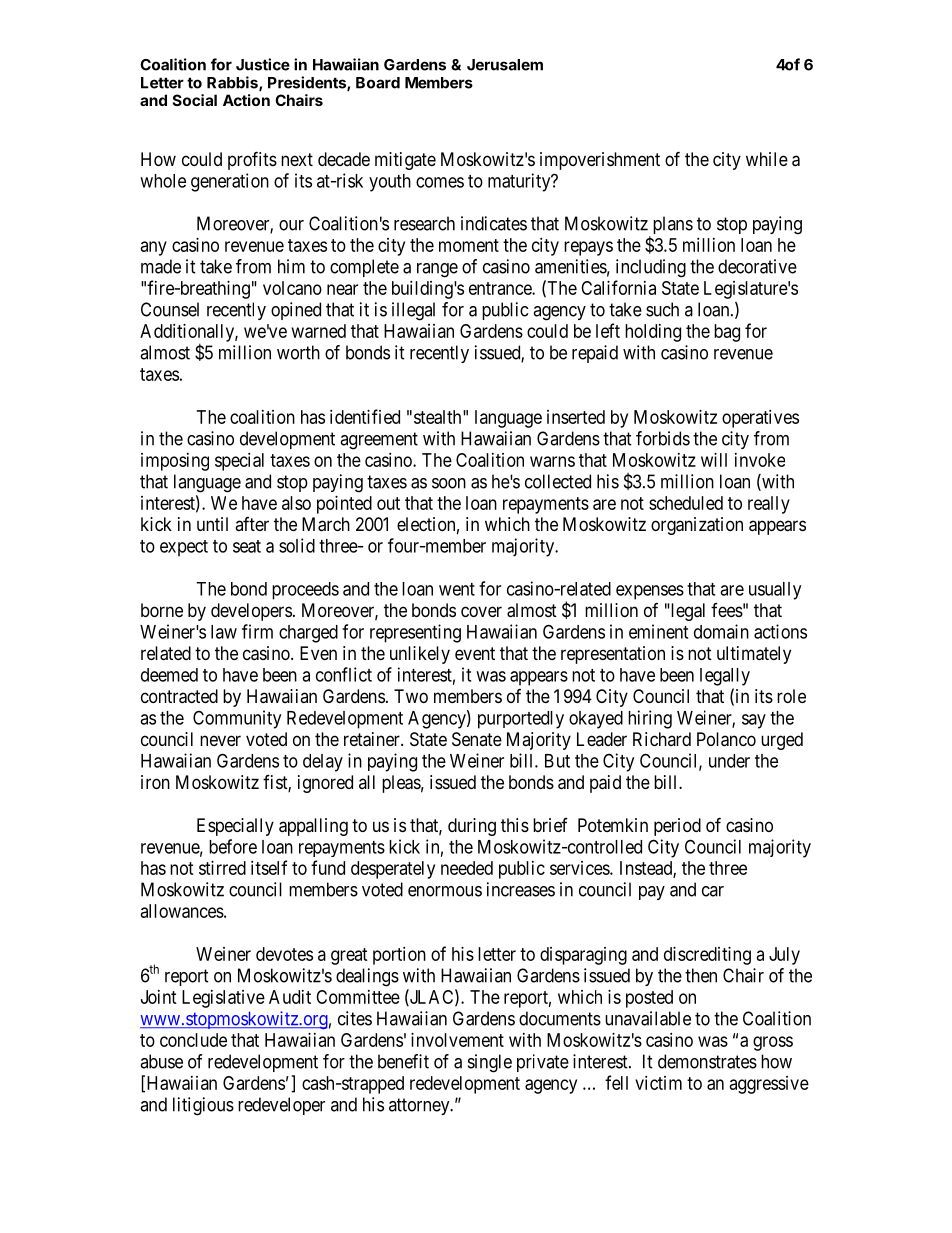  Describe the element at coordinates (727, 333) in the screenshot. I see `bag` at that location.
